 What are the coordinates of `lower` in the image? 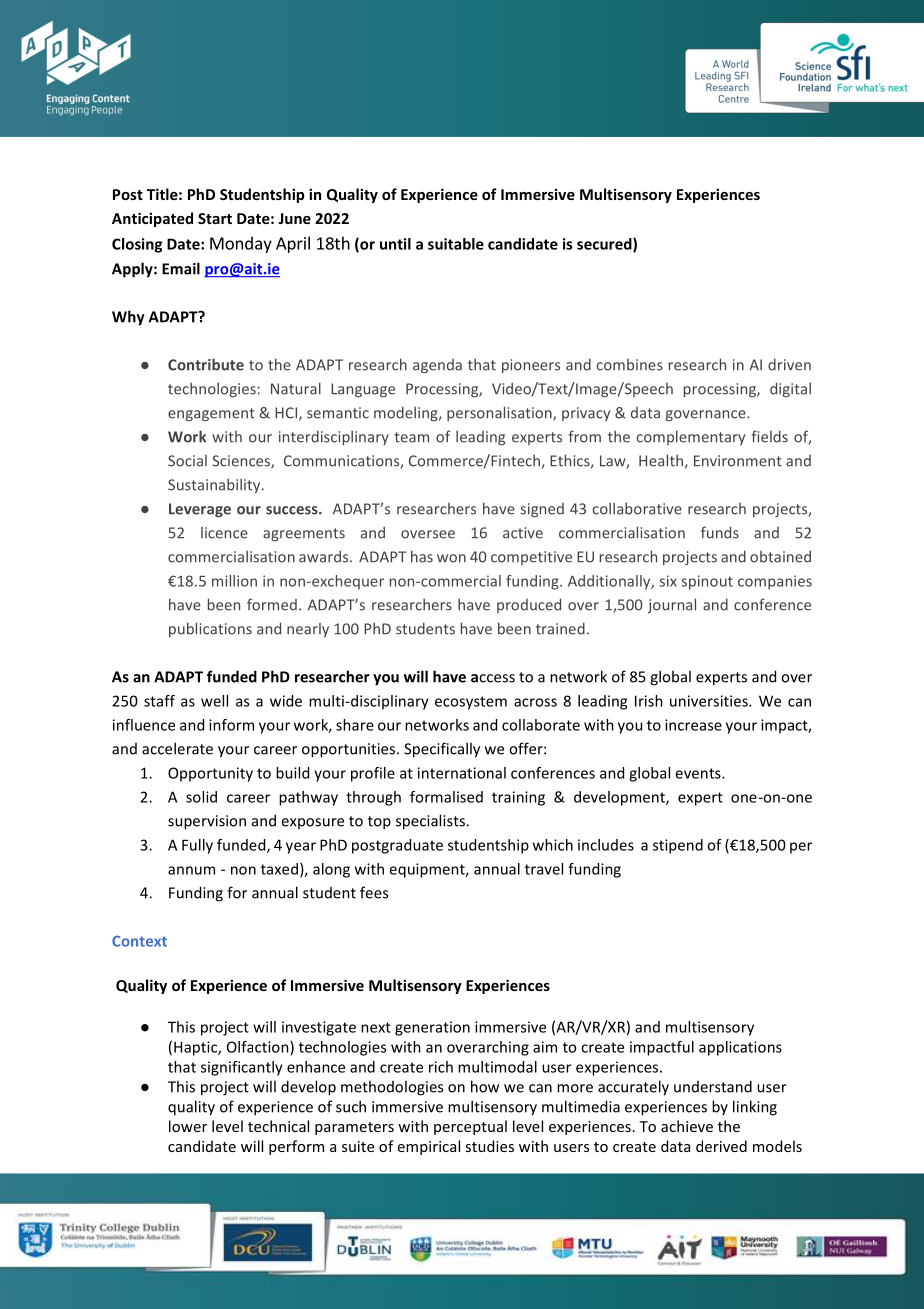 It's located at (188, 1126).
